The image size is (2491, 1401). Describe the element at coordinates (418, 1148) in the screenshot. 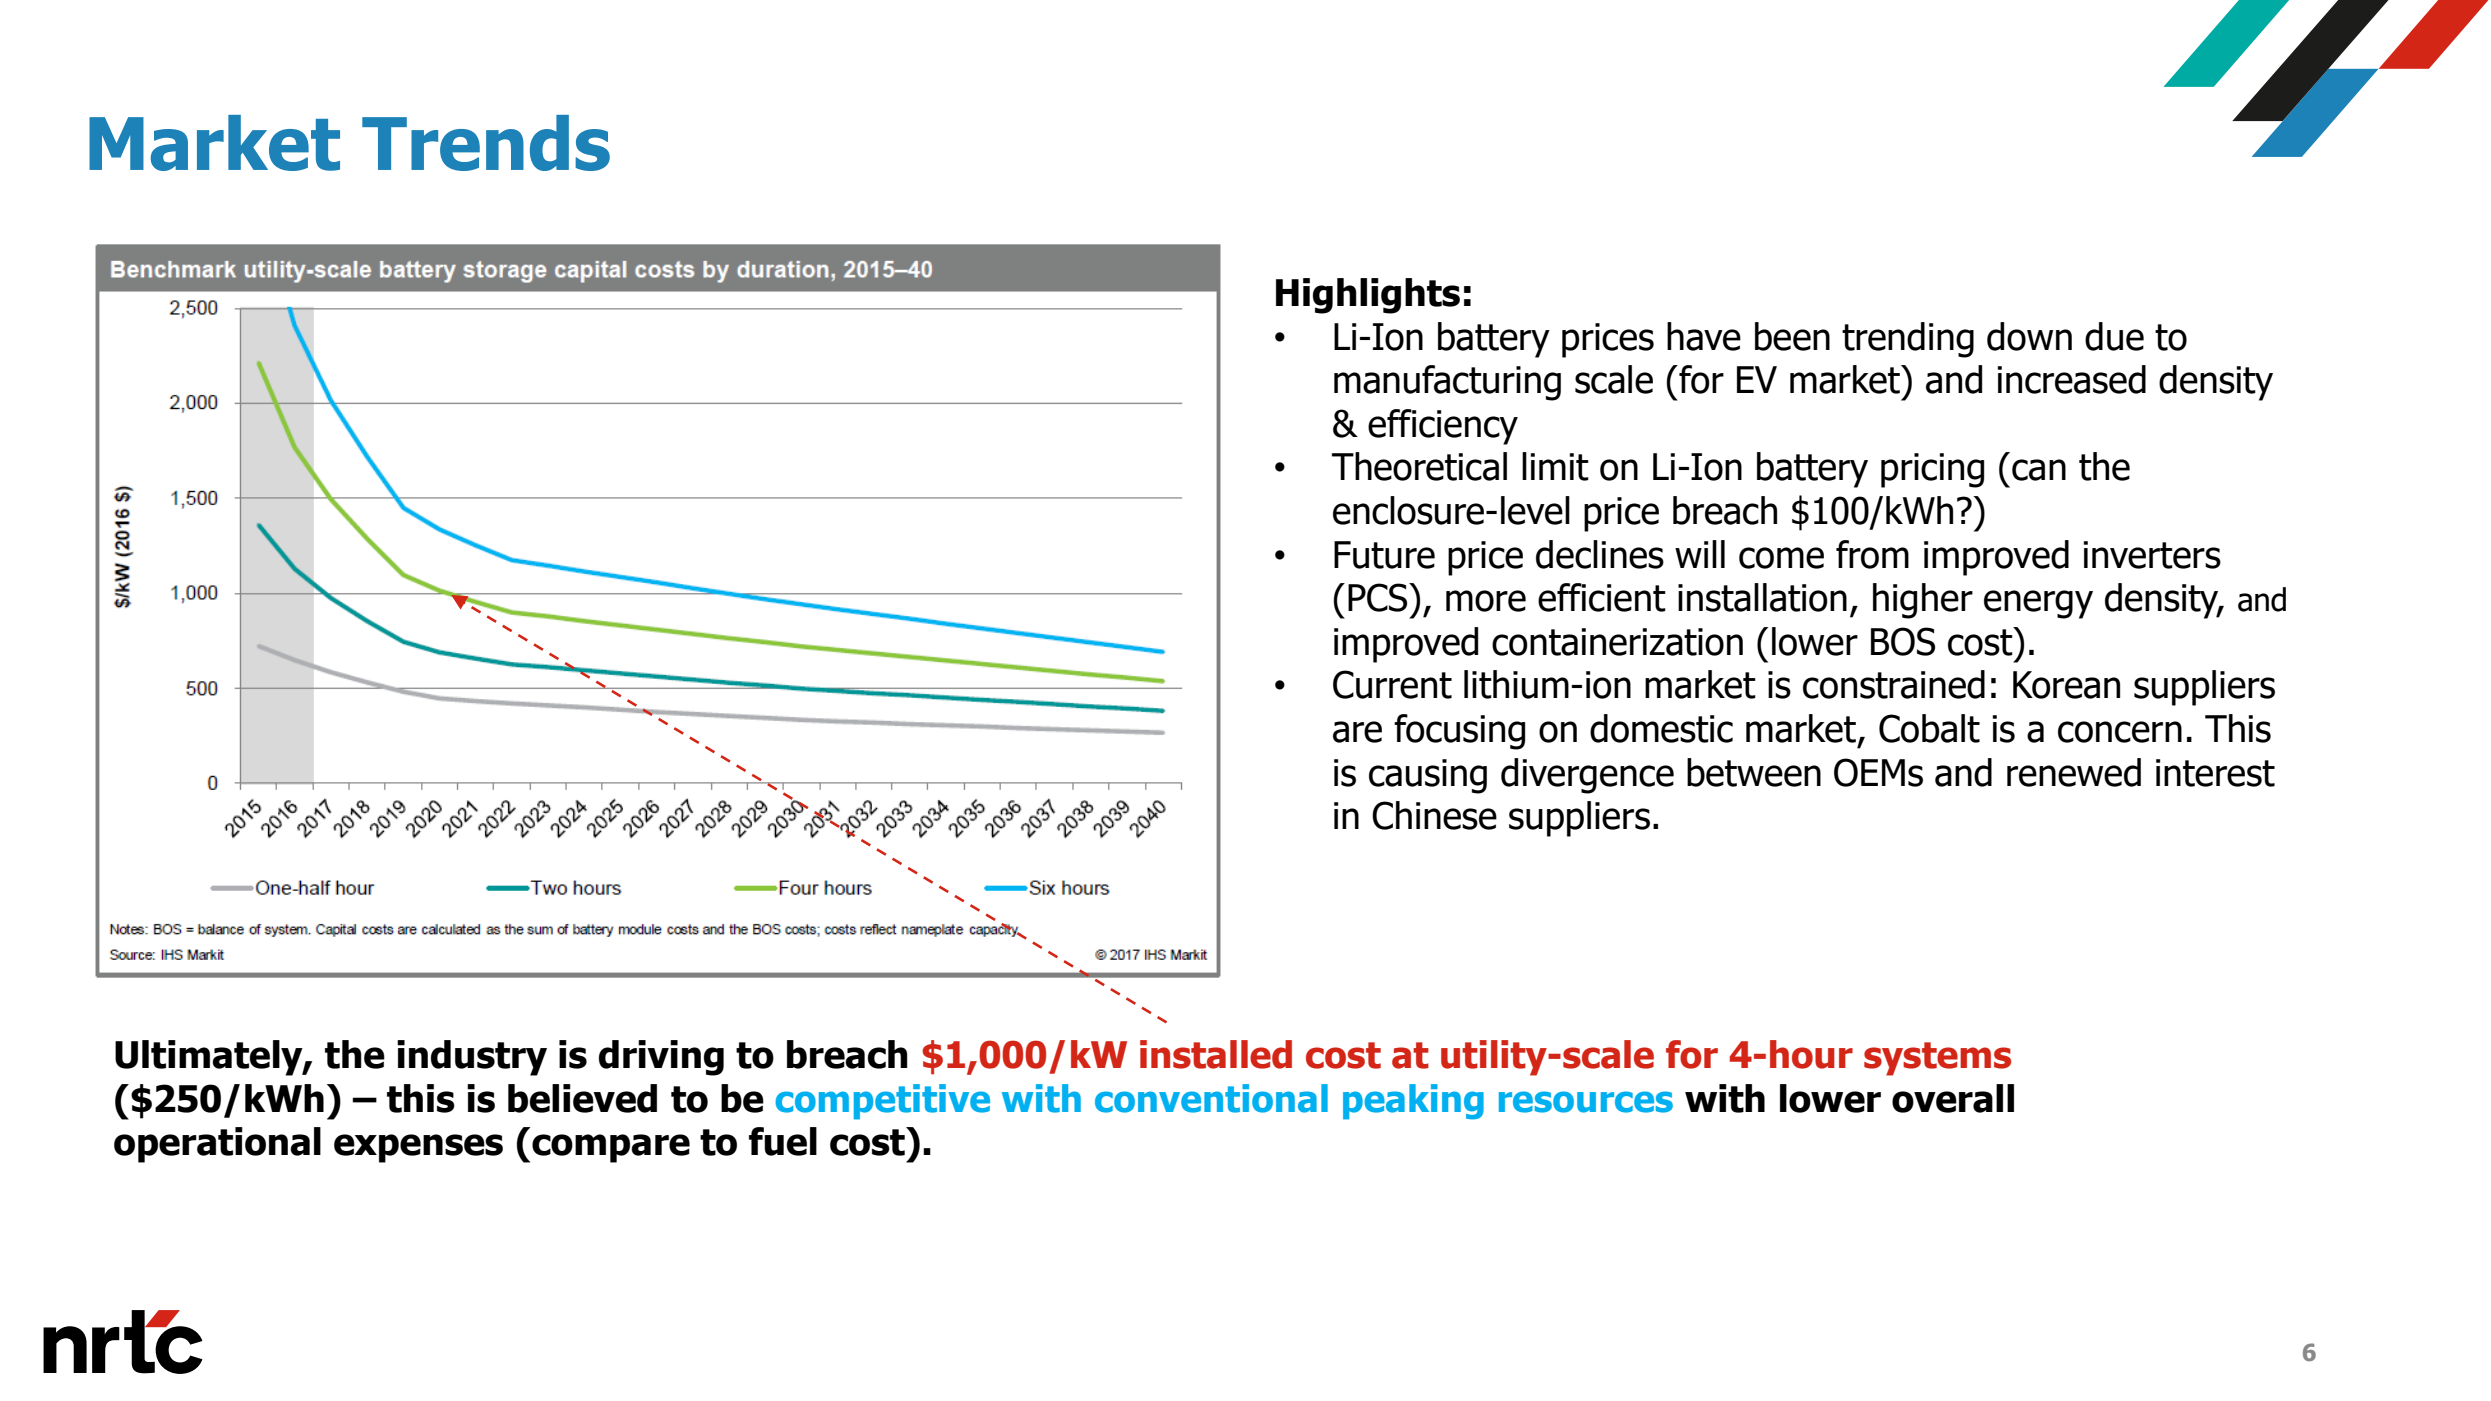

I see `expenses` at that location.
